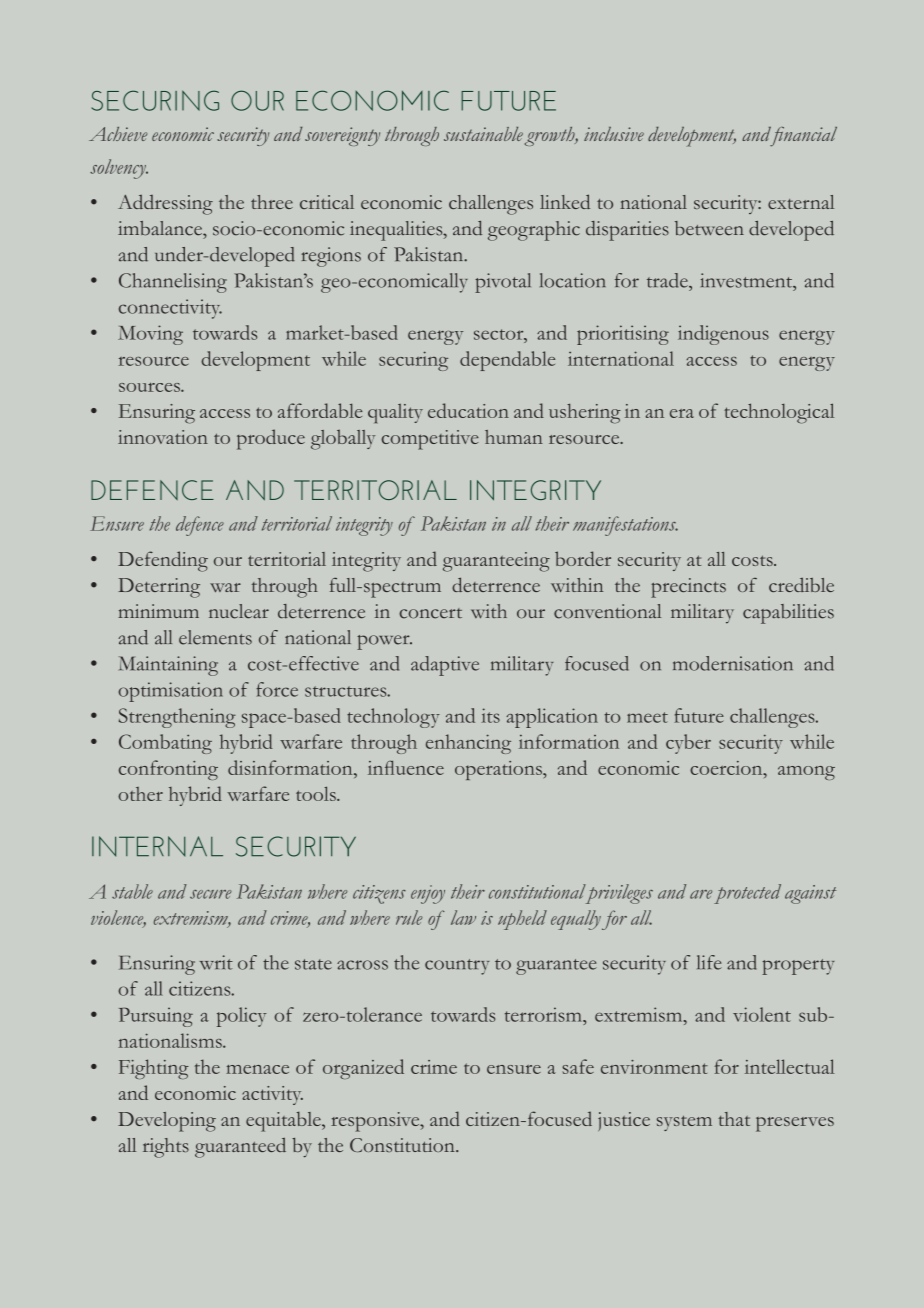 The image size is (924, 1308). What do you see at coordinates (165, 204) in the page?
I see `Addressing` at bounding box center [165, 204].
